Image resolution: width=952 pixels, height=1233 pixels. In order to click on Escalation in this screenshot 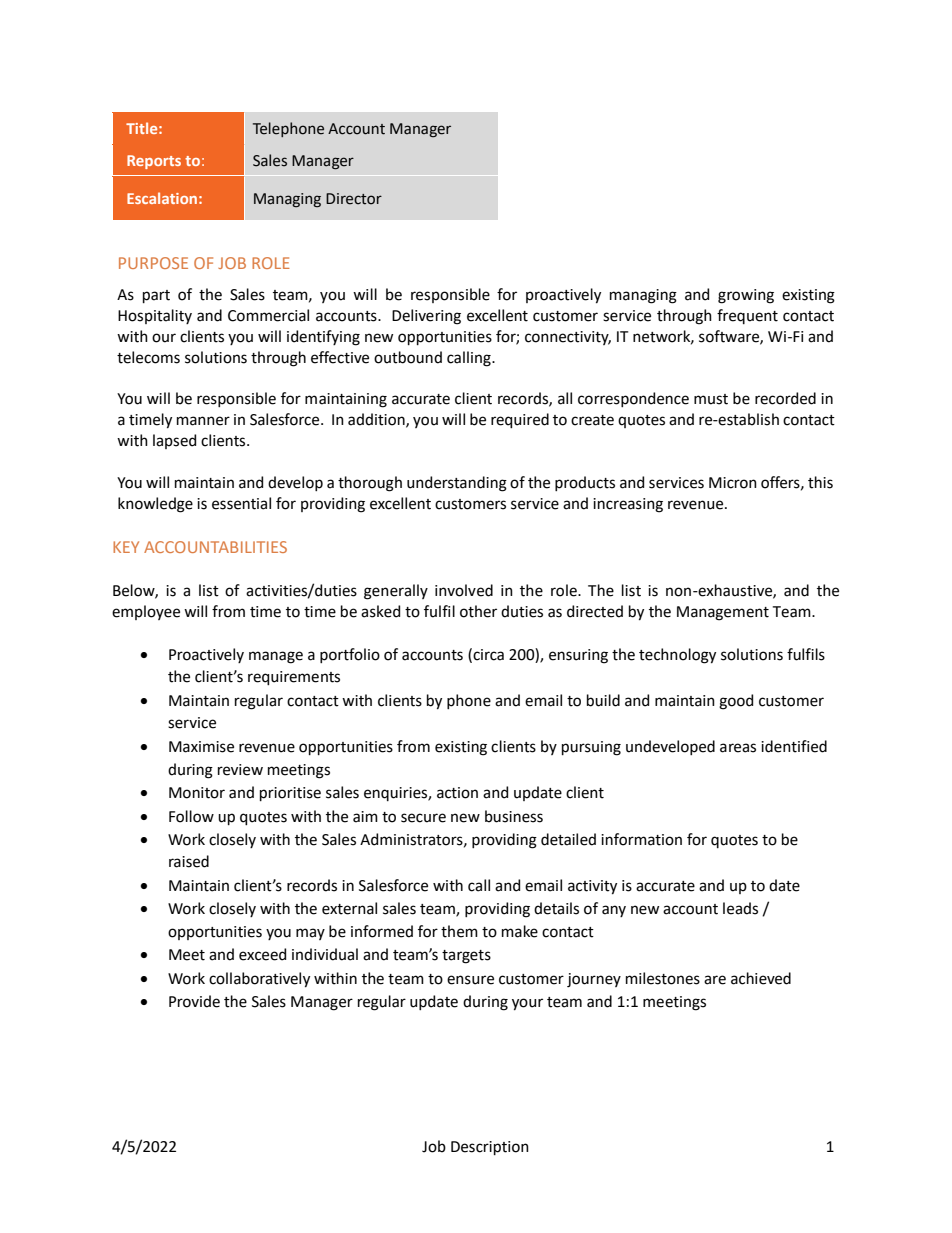, I will do `click(162, 198)`.
